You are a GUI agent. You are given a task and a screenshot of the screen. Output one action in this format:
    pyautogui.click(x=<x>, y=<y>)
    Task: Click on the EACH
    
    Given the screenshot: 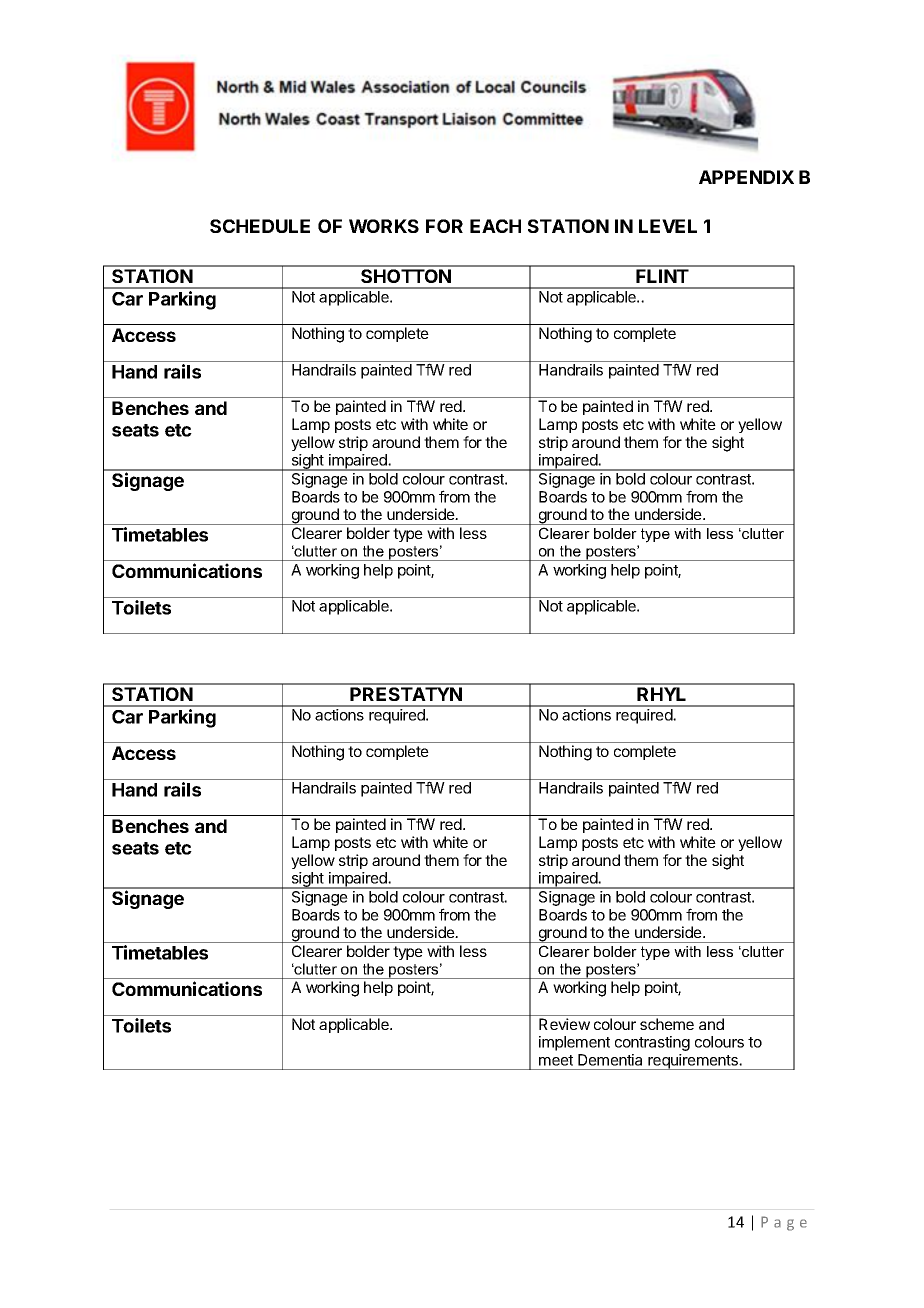 What is the action you would take?
    pyautogui.click(x=495, y=226)
